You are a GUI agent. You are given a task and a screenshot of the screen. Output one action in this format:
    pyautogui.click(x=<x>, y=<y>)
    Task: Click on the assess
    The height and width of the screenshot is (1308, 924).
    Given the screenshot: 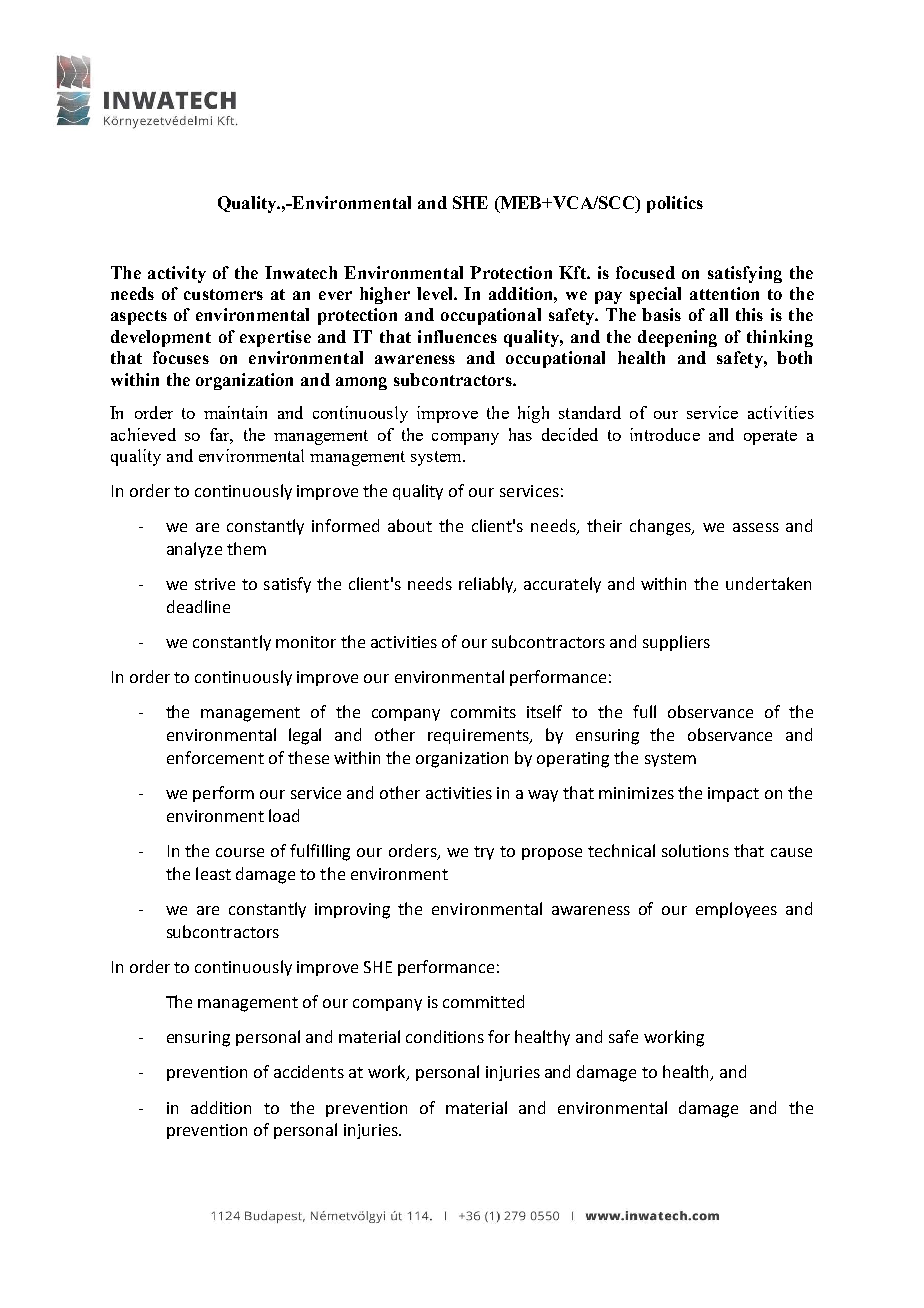 What is the action you would take?
    pyautogui.click(x=756, y=527)
